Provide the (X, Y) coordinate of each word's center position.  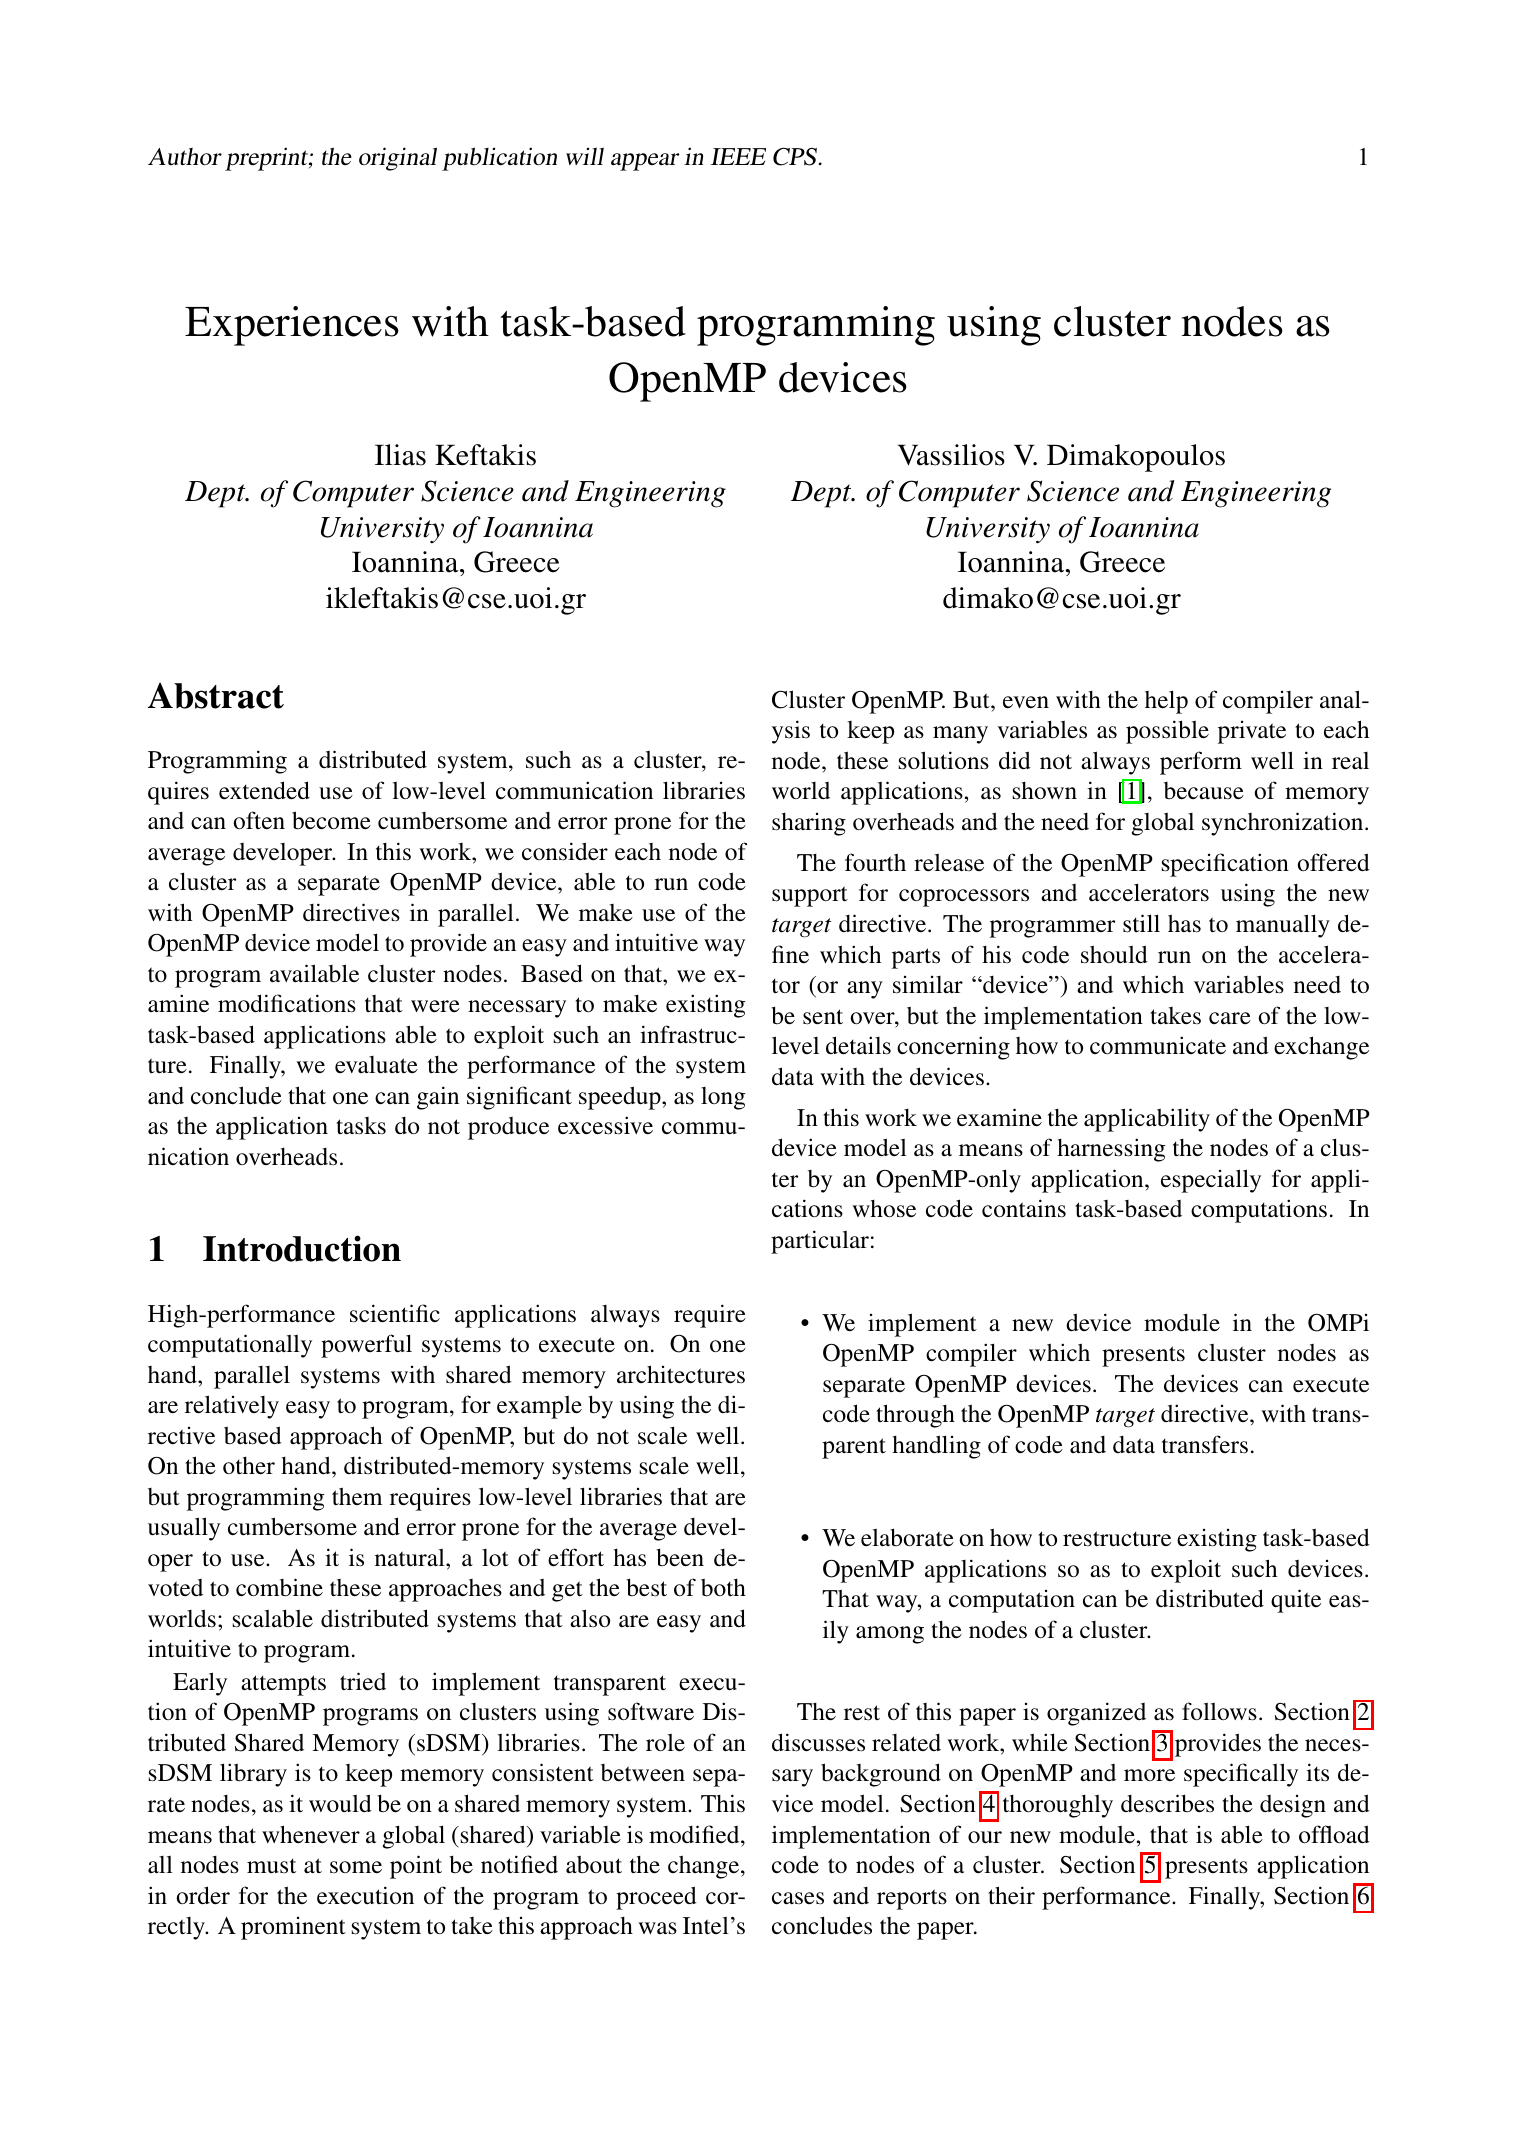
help (1166, 702)
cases (798, 1898)
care (1230, 1018)
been (680, 1557)
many (960, 735)
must (271, 1866)
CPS (795, 157)
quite (1296, 1601)
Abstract (216, 696)
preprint (267, 159)
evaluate (376, 1065)
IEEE (738, 156)
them (357, 1496)
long (723, 1098)
